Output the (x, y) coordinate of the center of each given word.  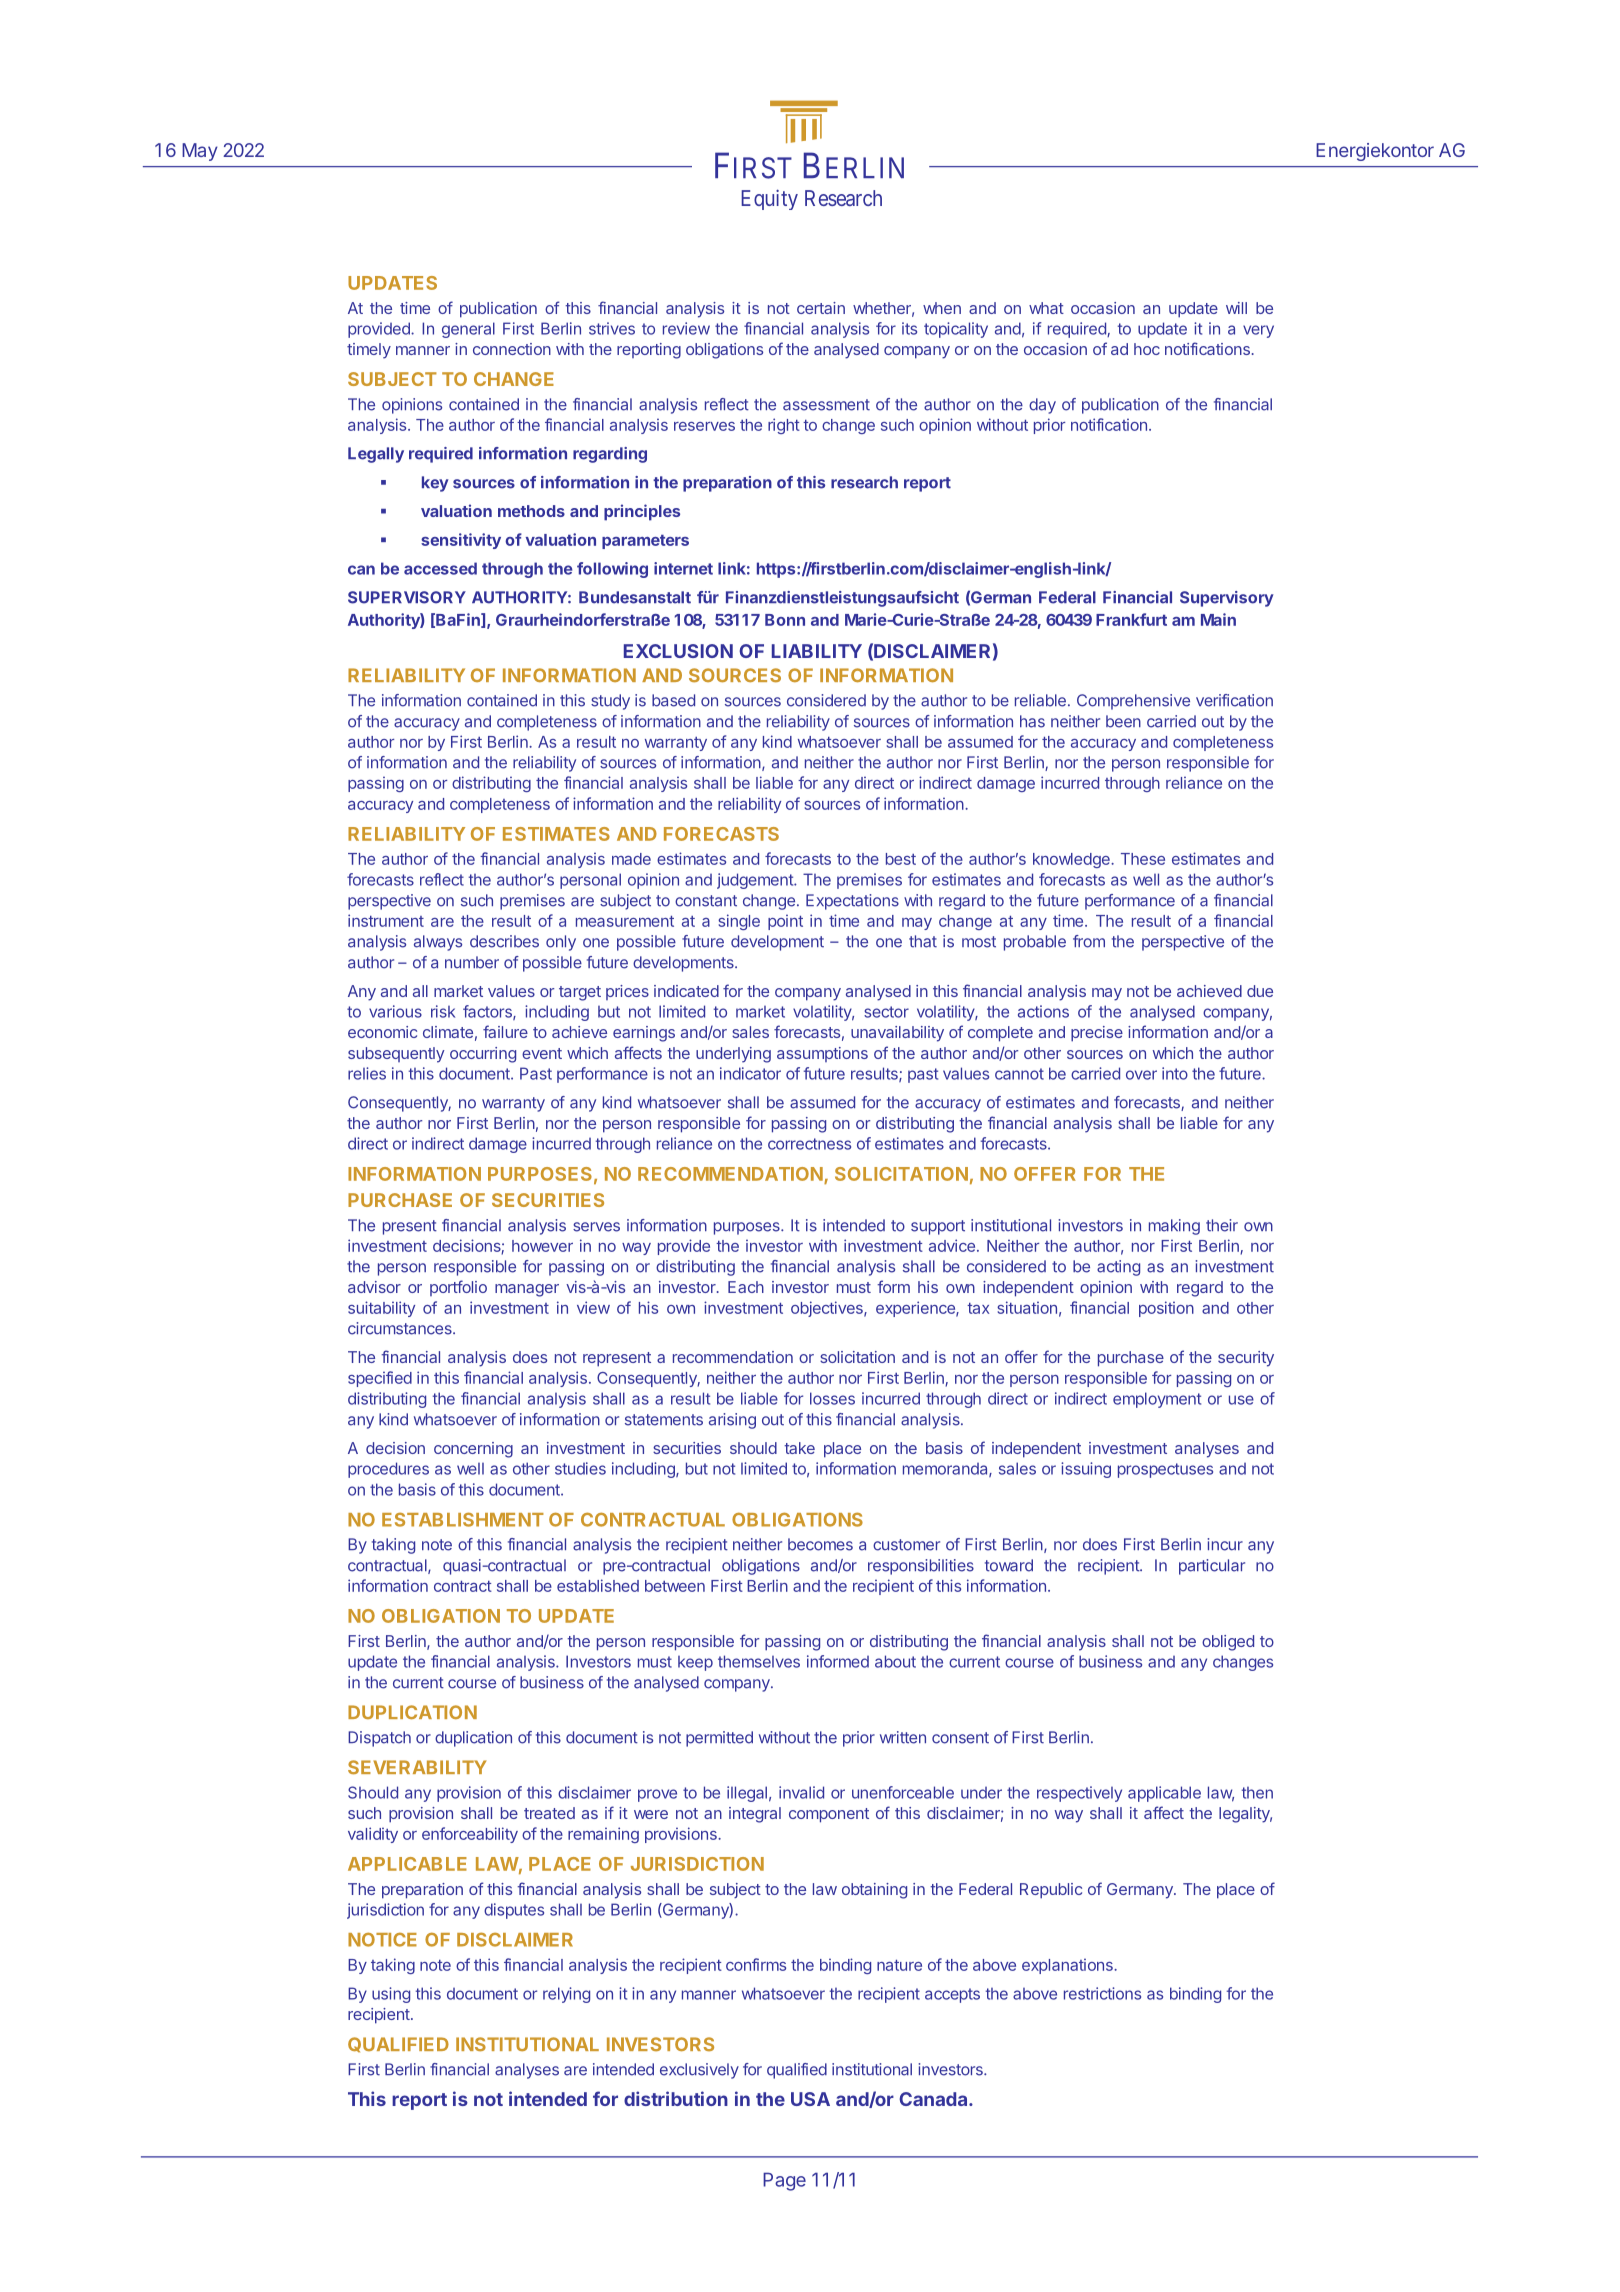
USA (810, 2099)
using (391, 1995)
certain (821, 308)
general (468, 330)
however (542, 1246)
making (1174, 1227)
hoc (1147, 349)
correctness (809, 1144)
